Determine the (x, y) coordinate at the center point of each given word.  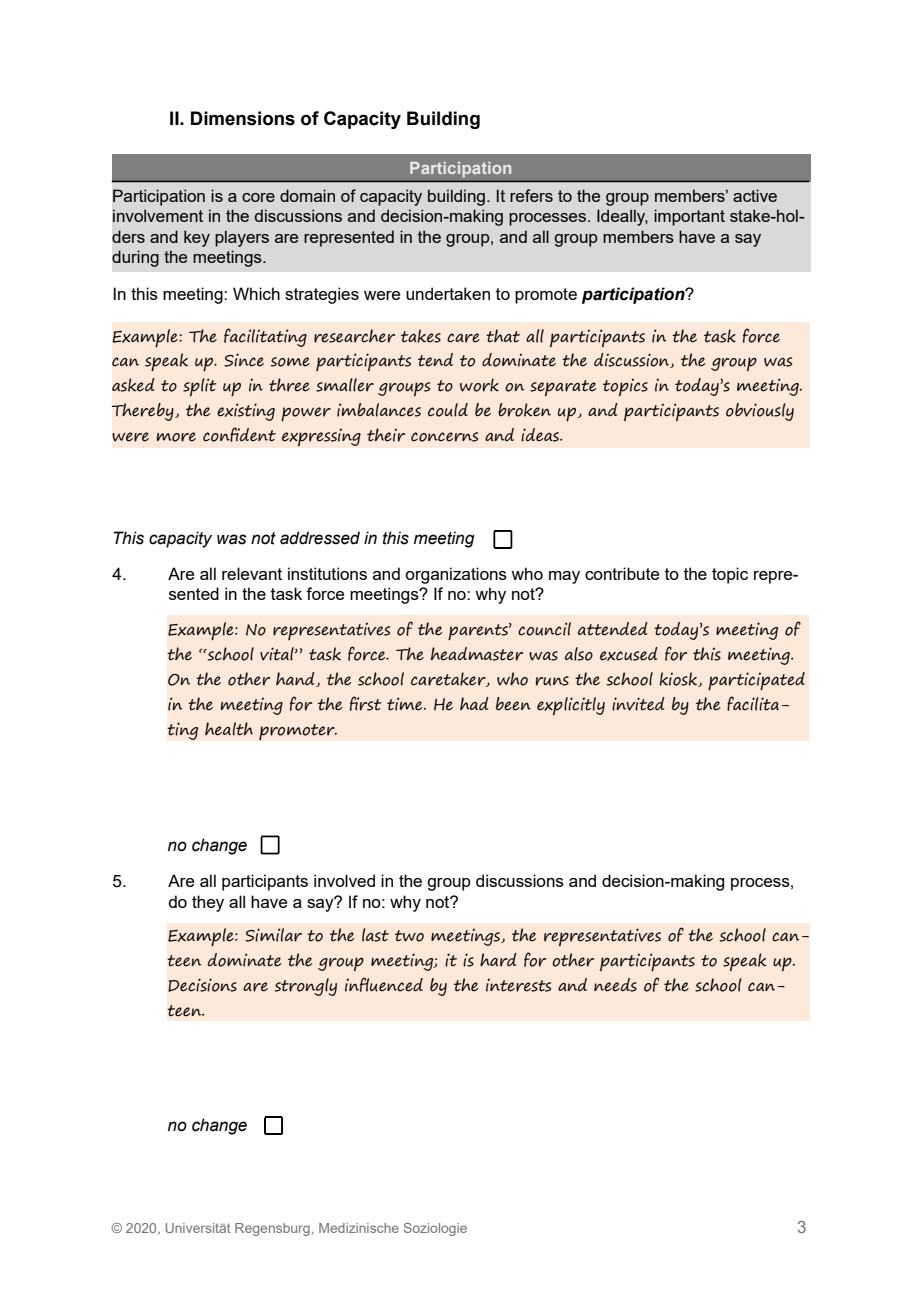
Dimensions (243, 118)
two (409, 936)
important (689, 217)
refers (531, 195)
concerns (444, 437)
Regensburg (272, 1229)
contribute (622, 573)
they (208, 903)
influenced (384, 984)
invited (638, 704)
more (176, 437)
